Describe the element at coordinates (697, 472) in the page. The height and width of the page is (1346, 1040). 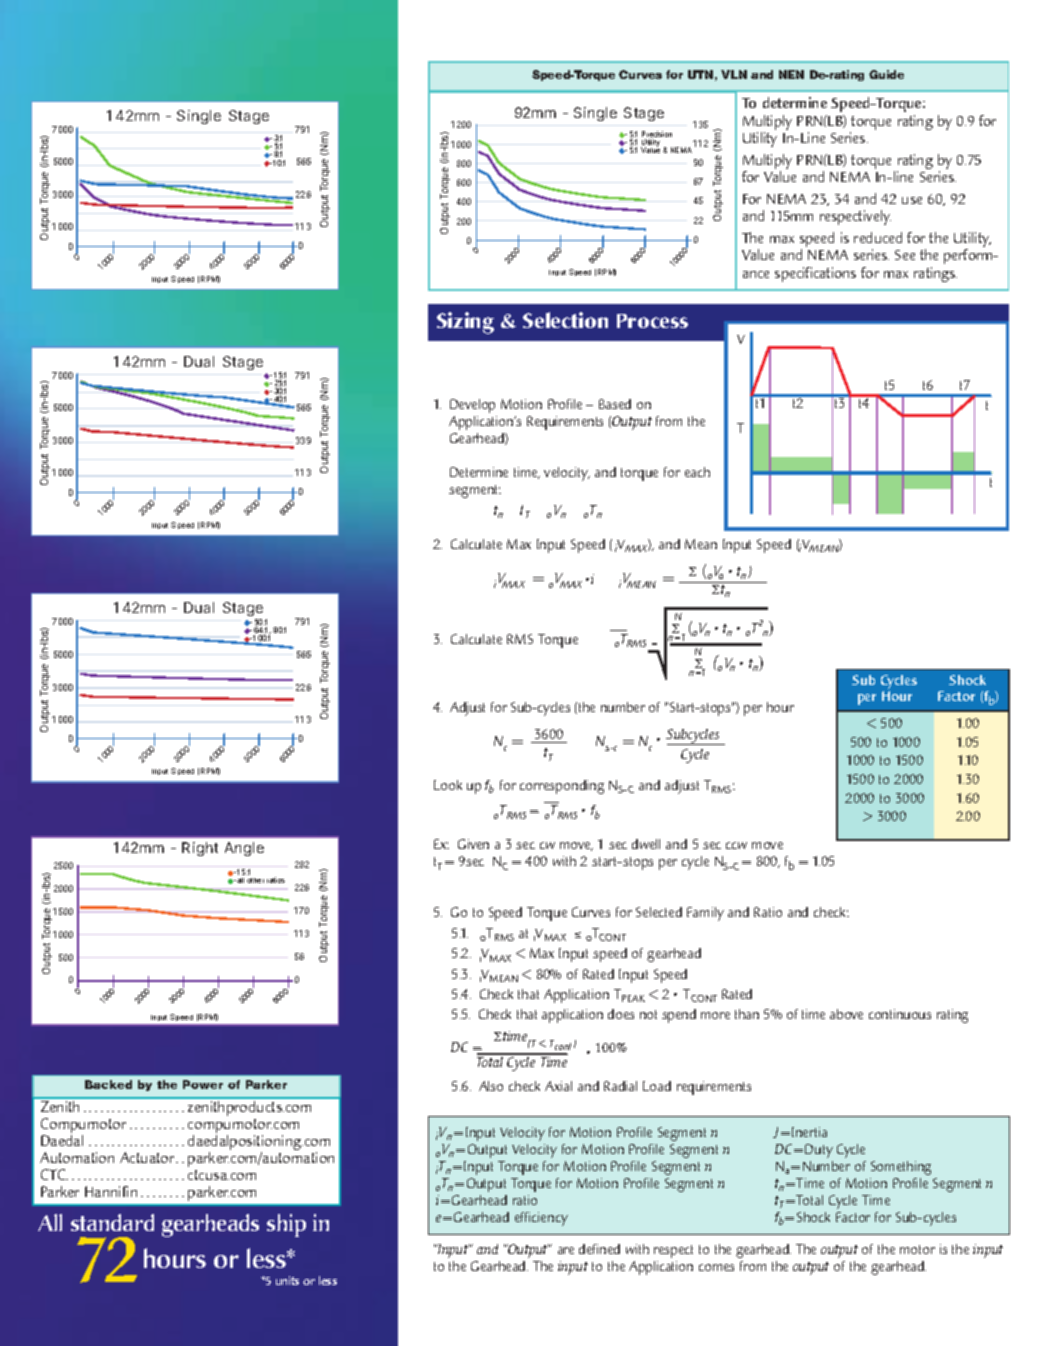
I see `each` at that location.
